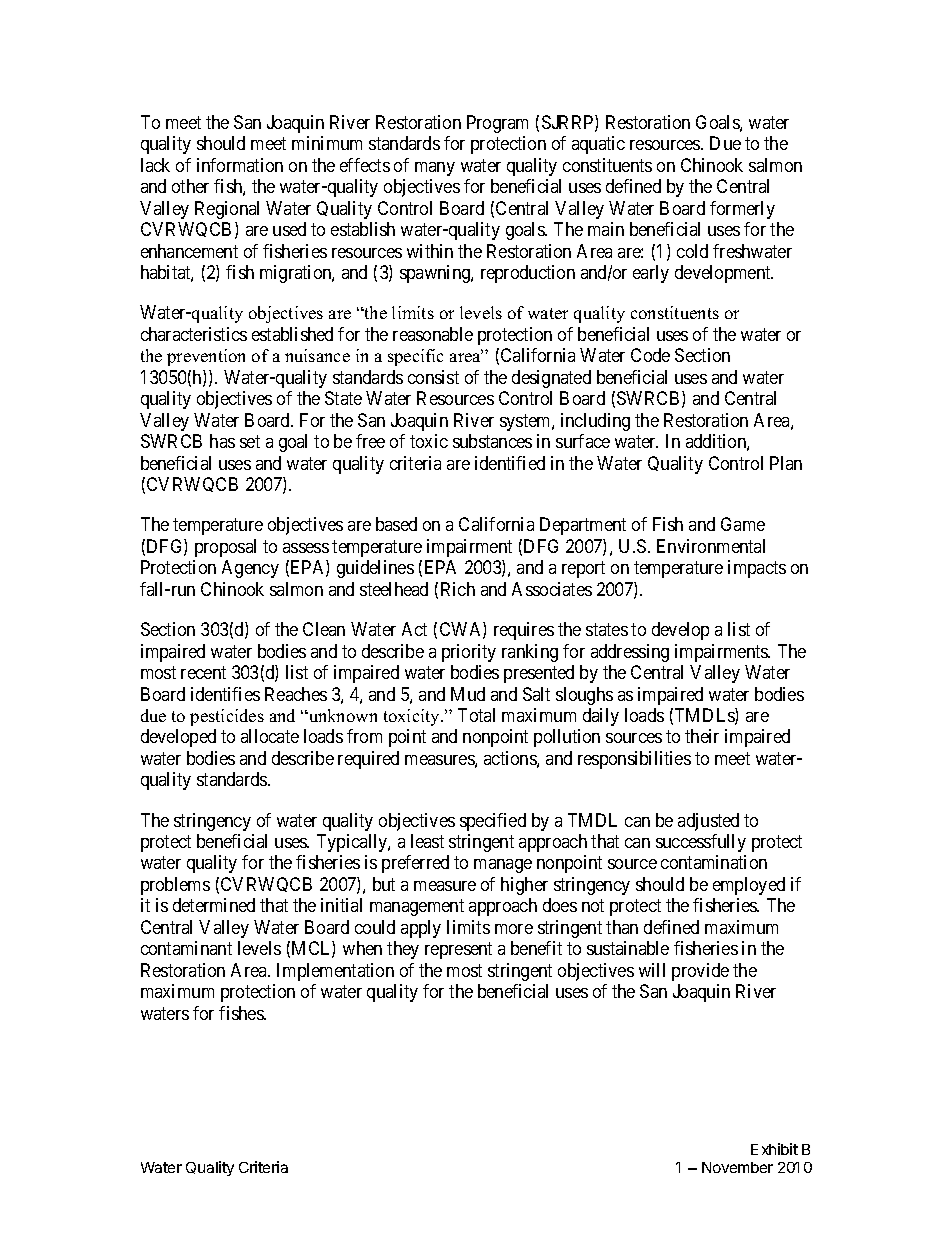 This screenshot has height=1233, width=952. I want to click on information, so click(240, 165).
